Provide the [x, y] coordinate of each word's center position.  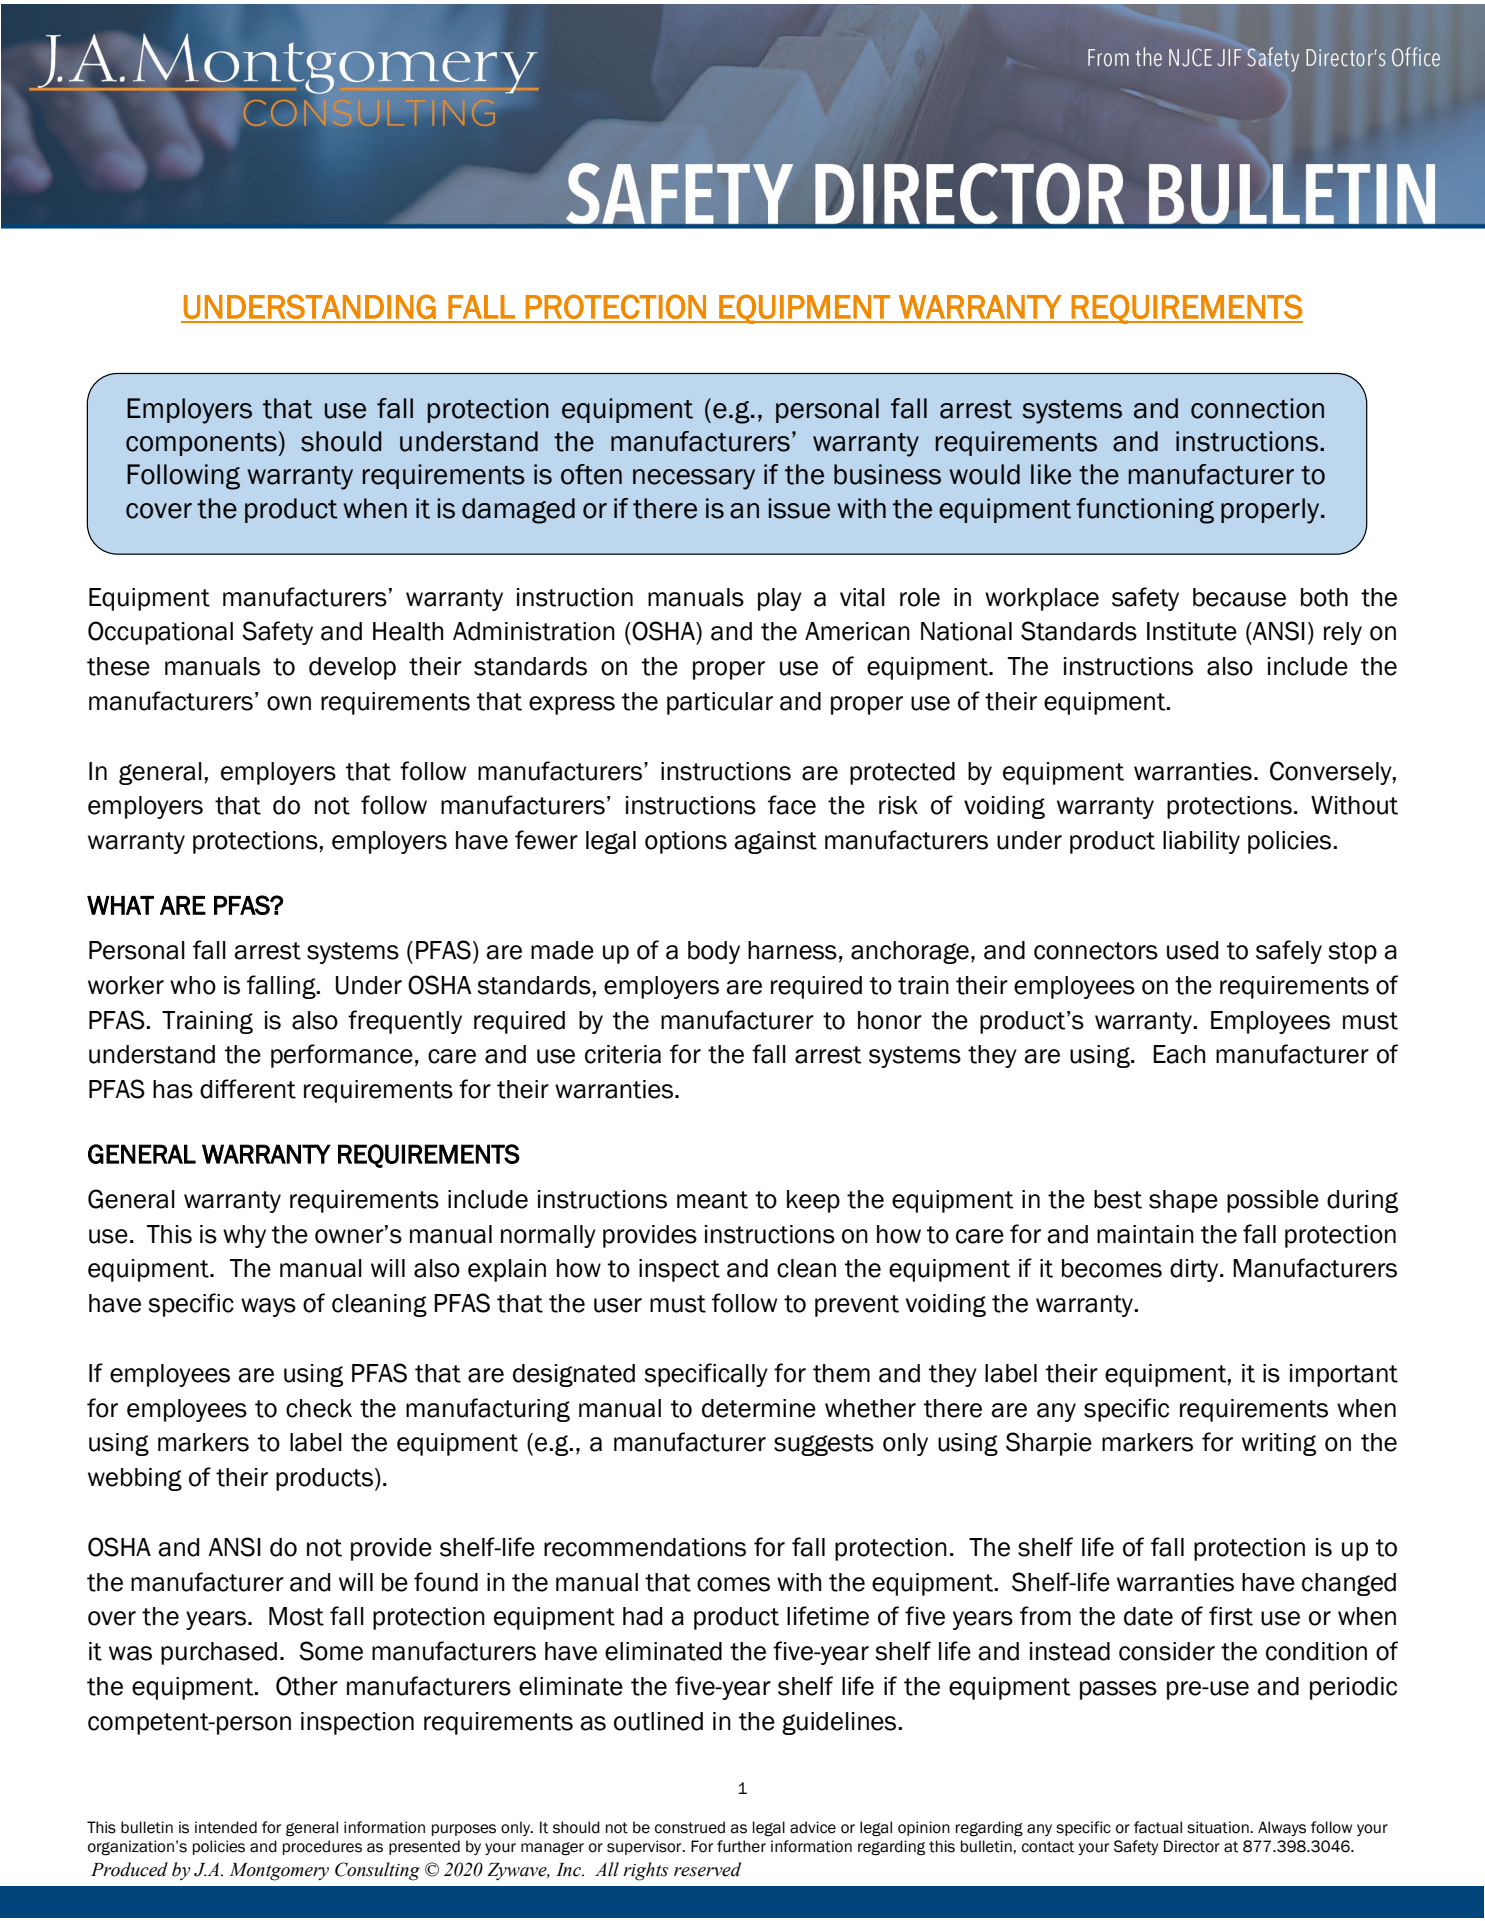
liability [1201, 842]
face [792, 805]
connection [1257, 408]
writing [1279, 1444]
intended [226, 1827]
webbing [135, 1479]
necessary [694, 479]
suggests [824, 1445]
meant [712, 1200]
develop [352, 668]
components [201, 444]
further [741, 1846]
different [248, 1089]
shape [1183, 1201]
